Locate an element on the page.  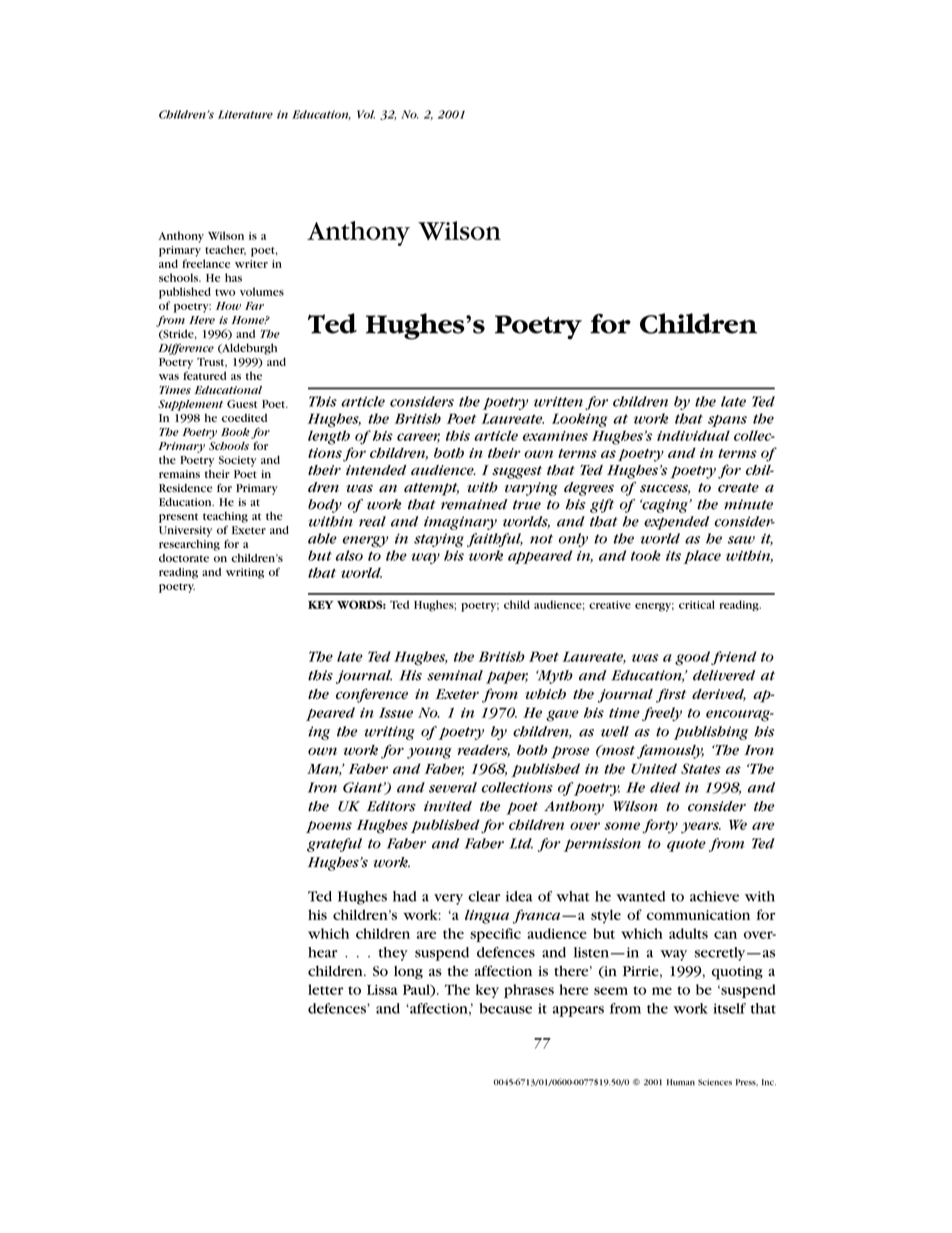
Society is located at coordinates (238, 461).
